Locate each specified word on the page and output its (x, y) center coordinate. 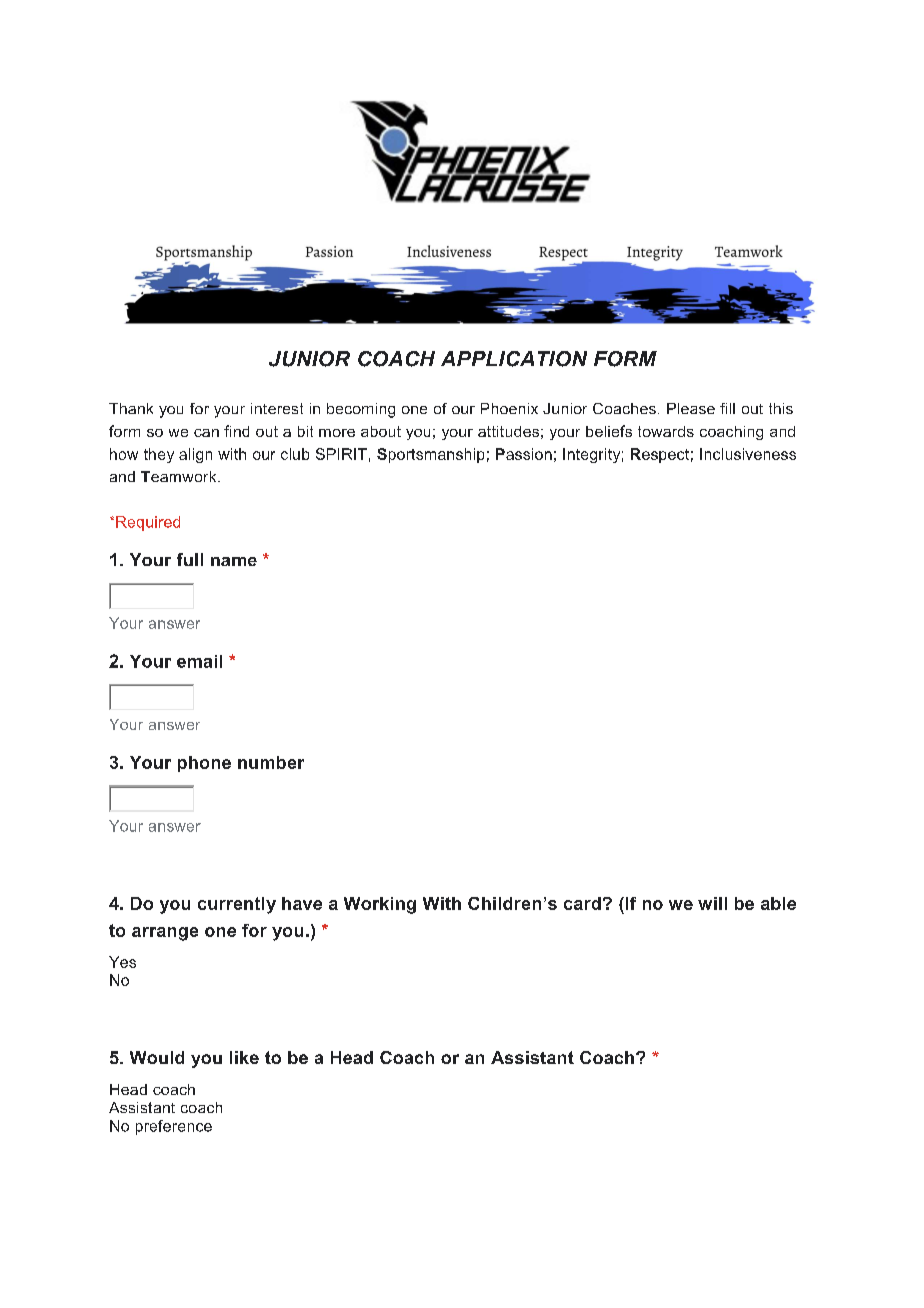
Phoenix (509, 408)
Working (380, 905)
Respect (660, 455)
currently (237, 905)
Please (691, 408)
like (244, 1057)
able (778, 903)
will (712, 903)
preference (174, 1127)
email (199, 661)
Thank (131, 408)
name (234, 561)
